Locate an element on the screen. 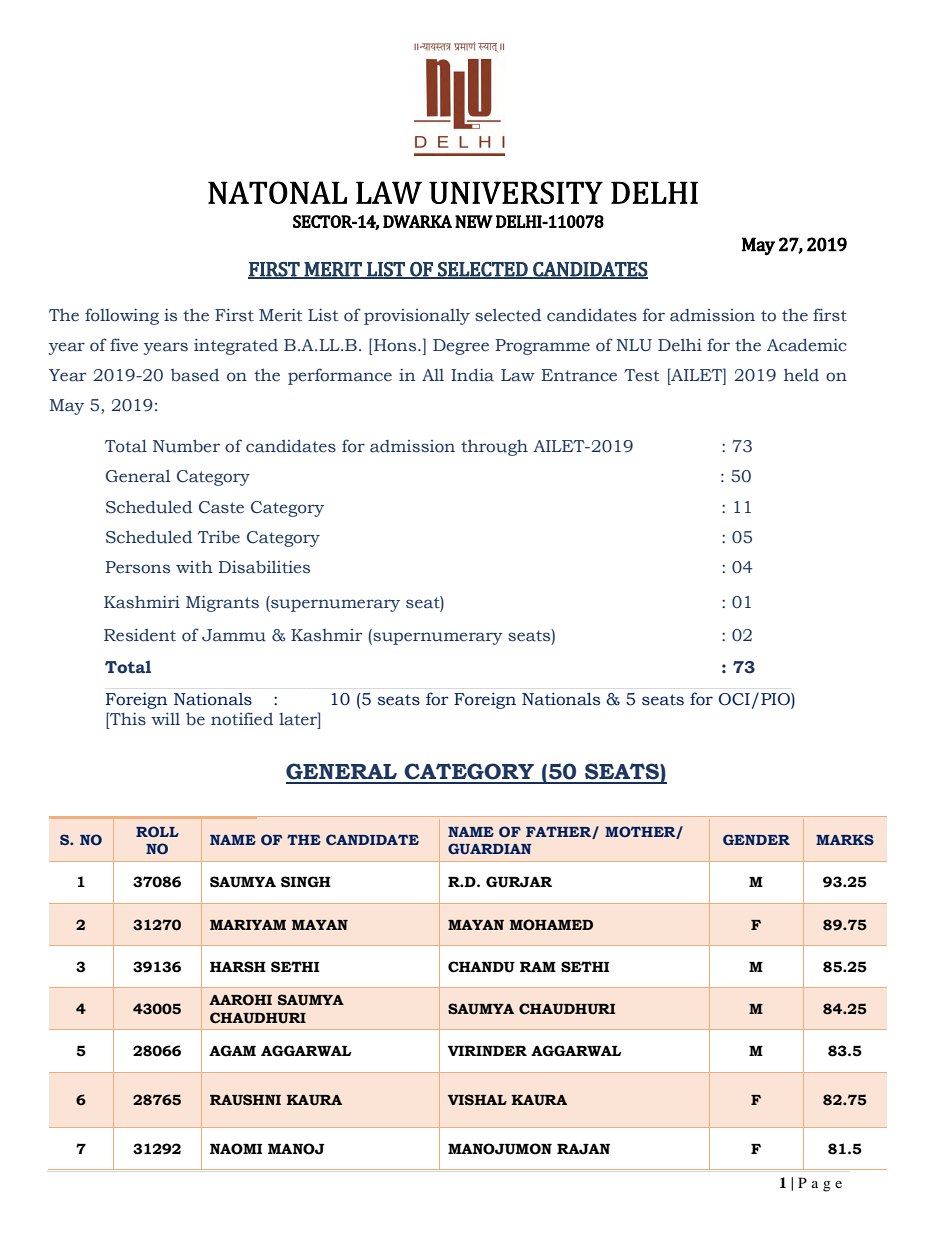  GUARDIAN is located at coordinates (490, 848).
